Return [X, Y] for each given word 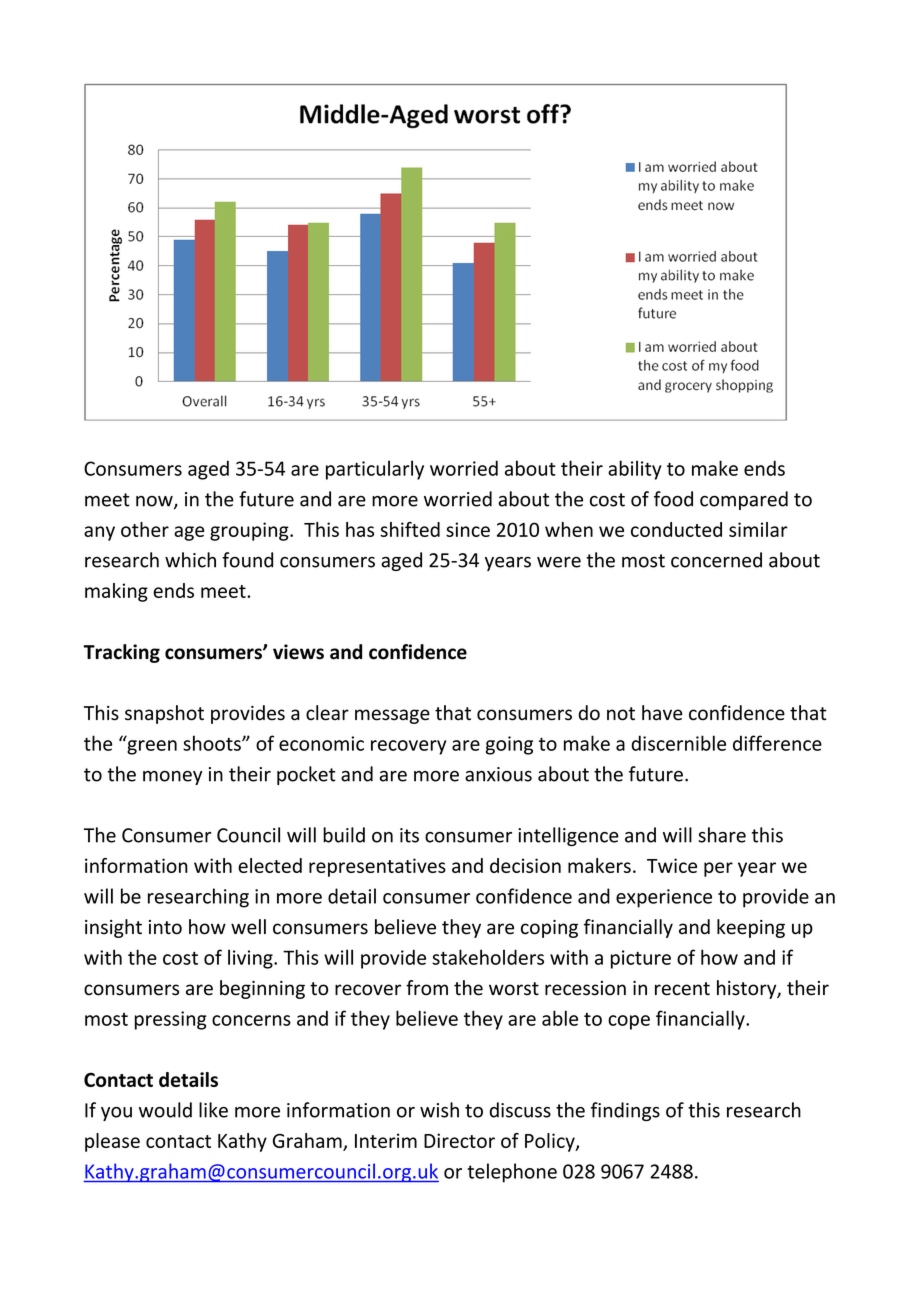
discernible [678, 743]
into [165, 927]
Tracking [121, 653]
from [427, 988]
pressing [171, 1020]
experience [664, 898]
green [151, 746]
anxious [498, 774]
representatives [377, 867]
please [112, 1142]
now [155, 502]
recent [682, 989]
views [298, 652]
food [673, 499]
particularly [375, 470]
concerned [716, 560]
